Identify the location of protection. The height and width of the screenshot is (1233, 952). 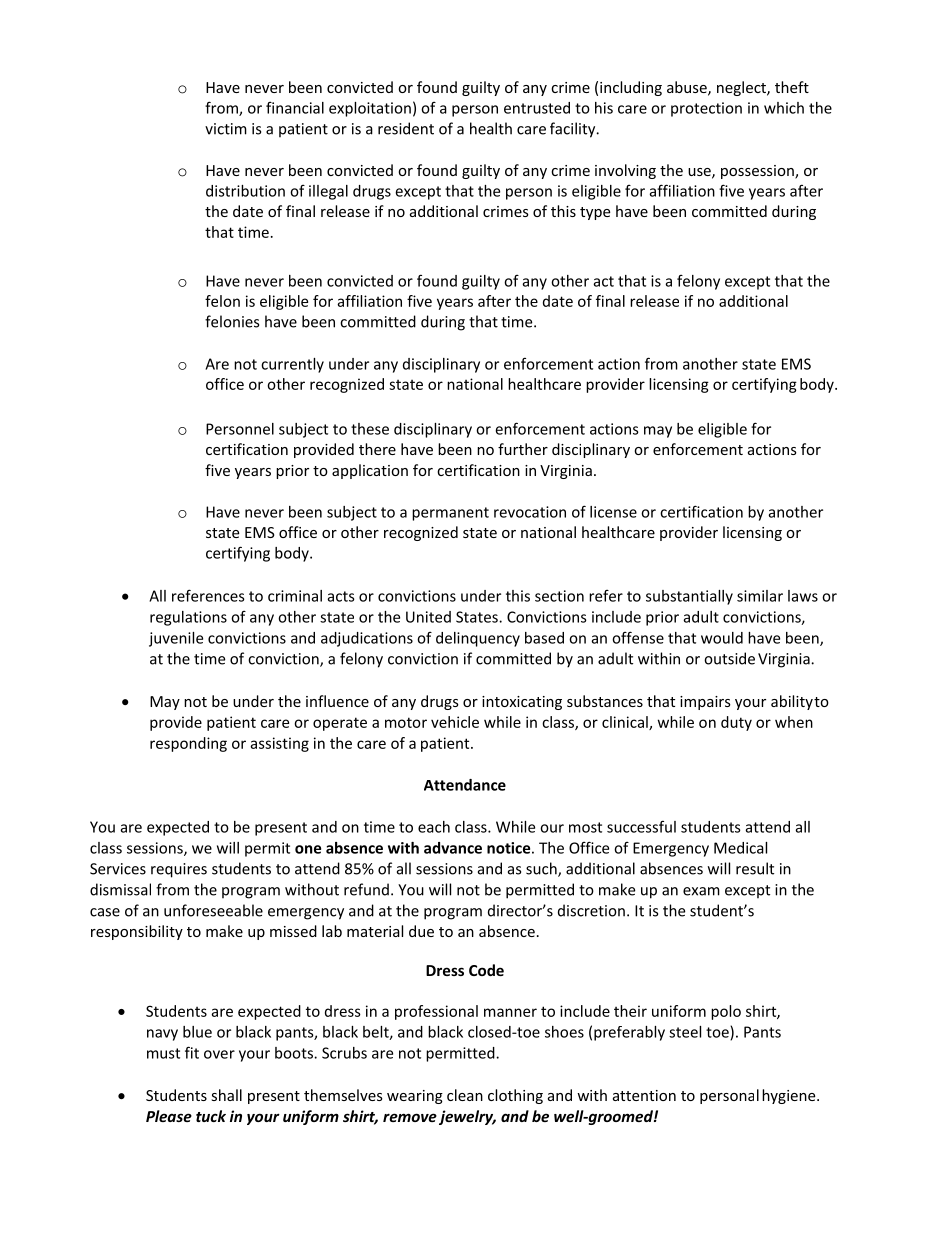
(706, 109).
